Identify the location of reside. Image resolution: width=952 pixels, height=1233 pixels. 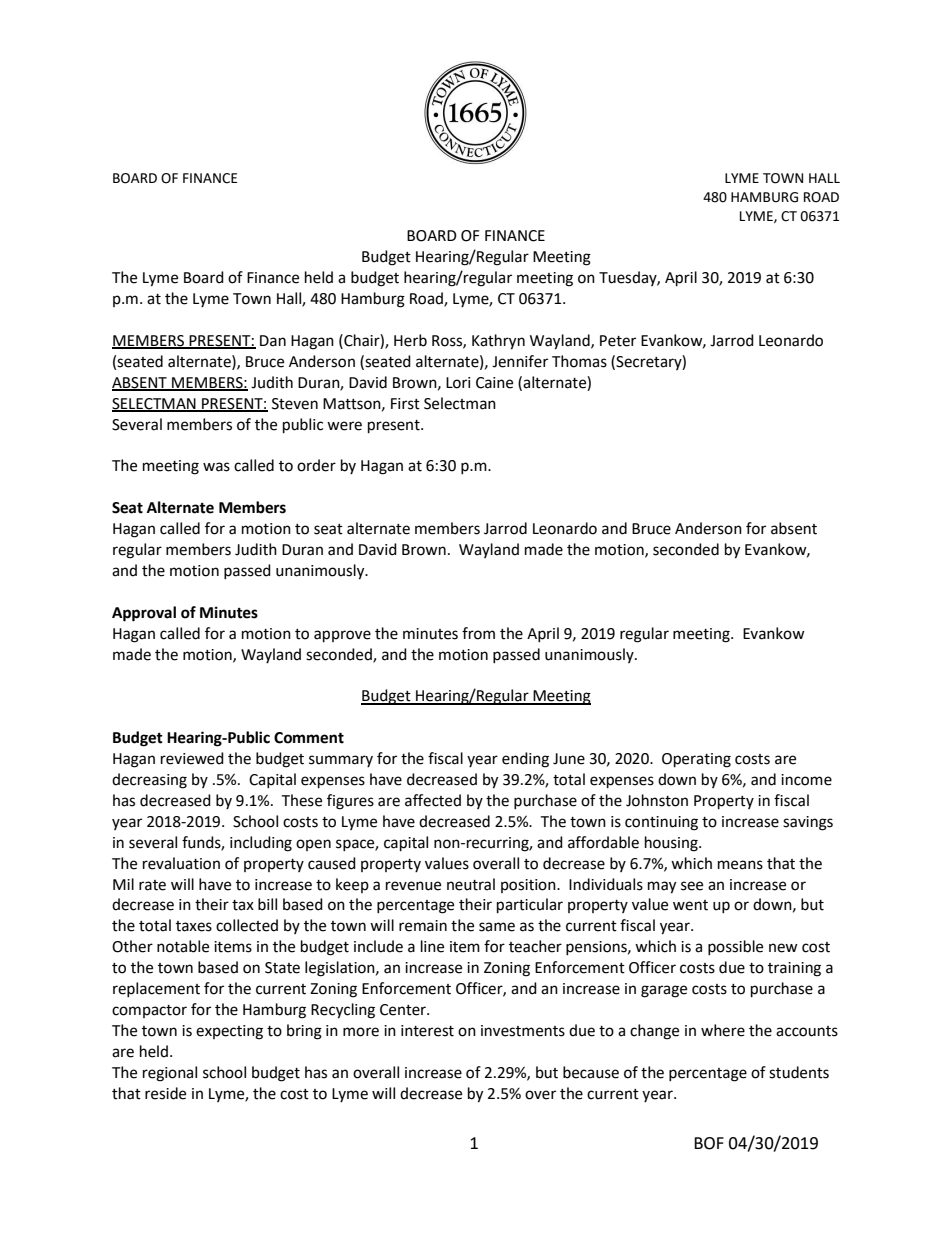
(165, 1093).
